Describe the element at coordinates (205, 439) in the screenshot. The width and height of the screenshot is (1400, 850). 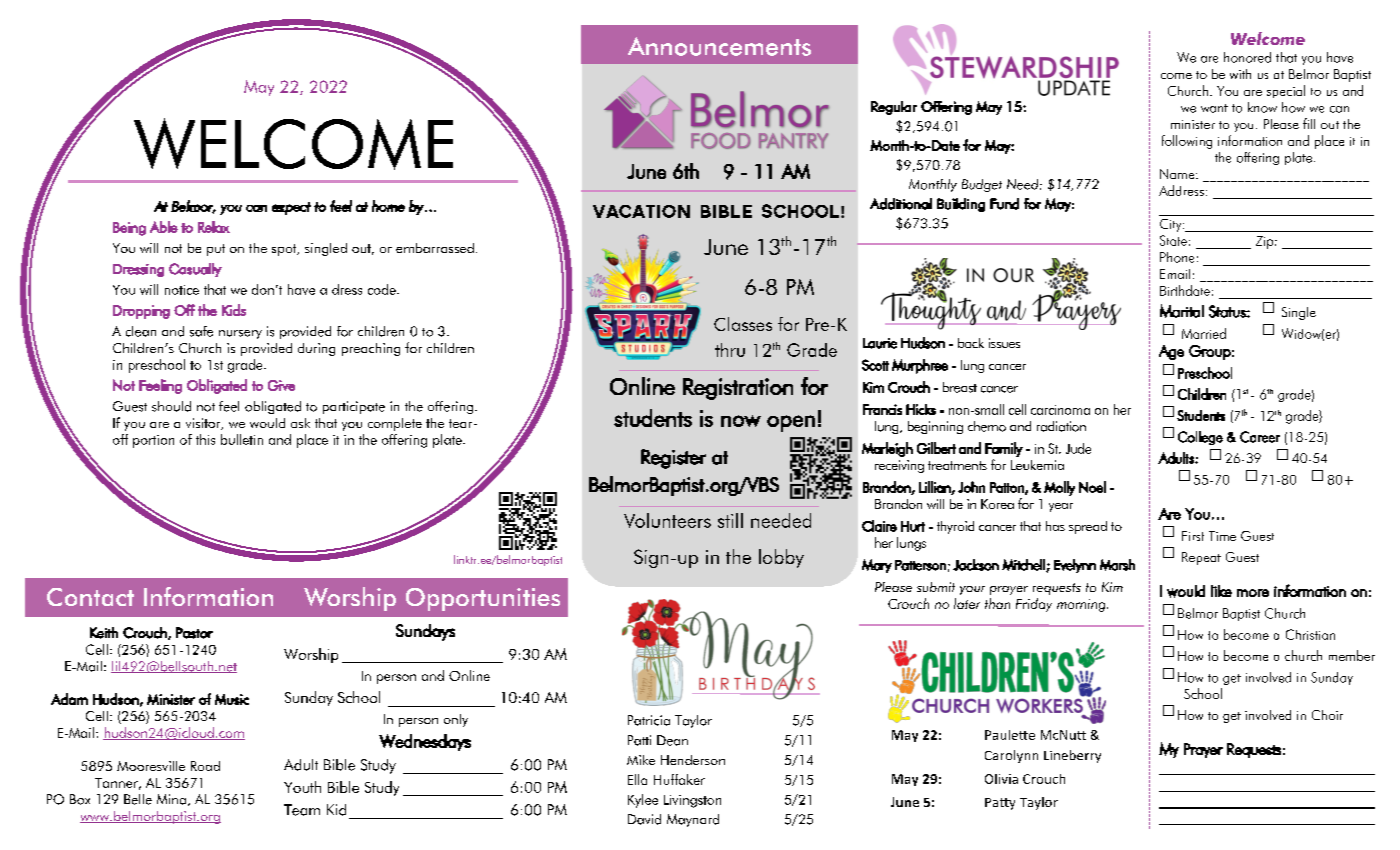
I see `this` at that location.
